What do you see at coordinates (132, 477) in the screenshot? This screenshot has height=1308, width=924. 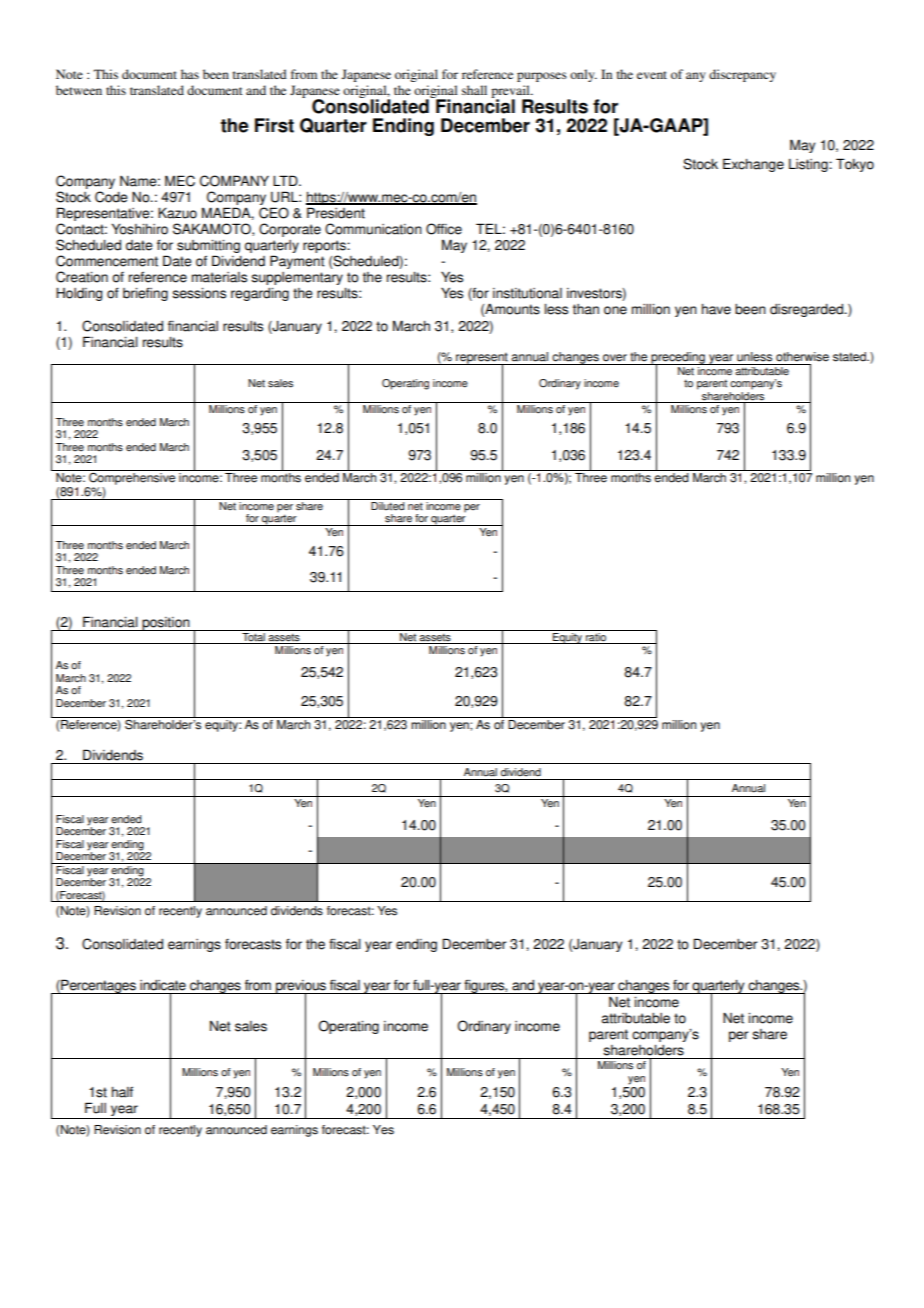 I see `Comprehensive` at bounding box center [132, 477].
